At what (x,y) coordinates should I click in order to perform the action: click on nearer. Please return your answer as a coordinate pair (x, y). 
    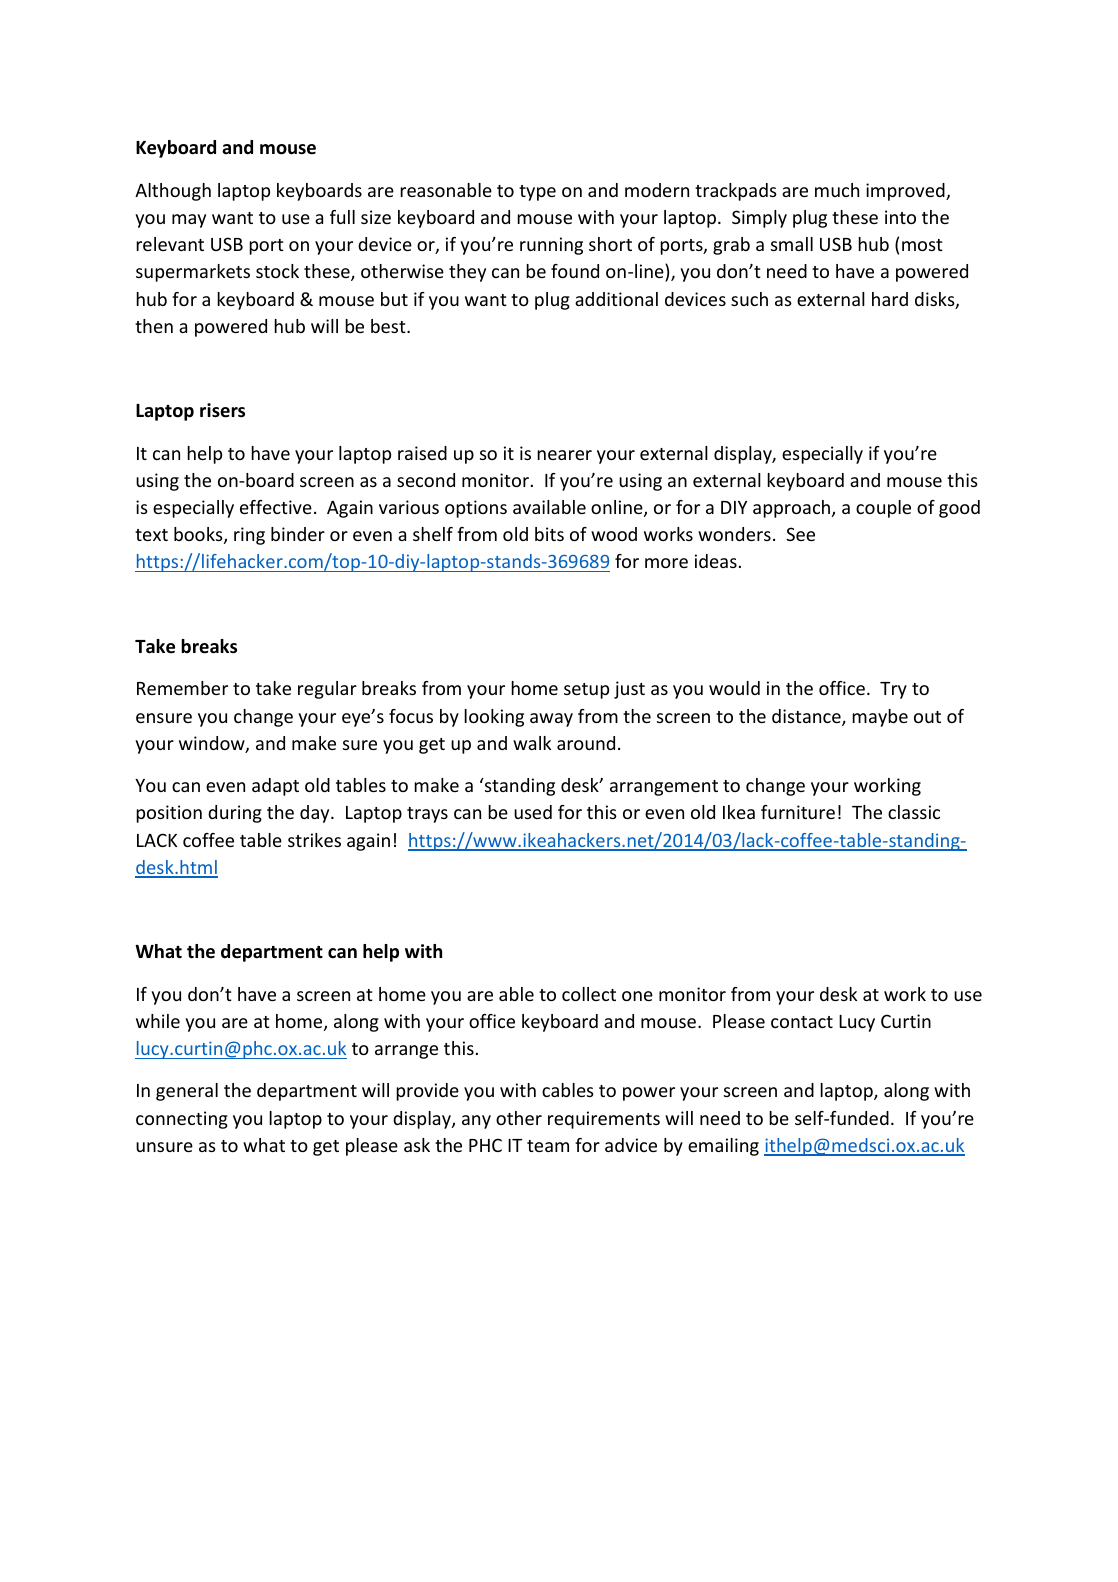
    Looking at the image, I should click on (564, 455).
